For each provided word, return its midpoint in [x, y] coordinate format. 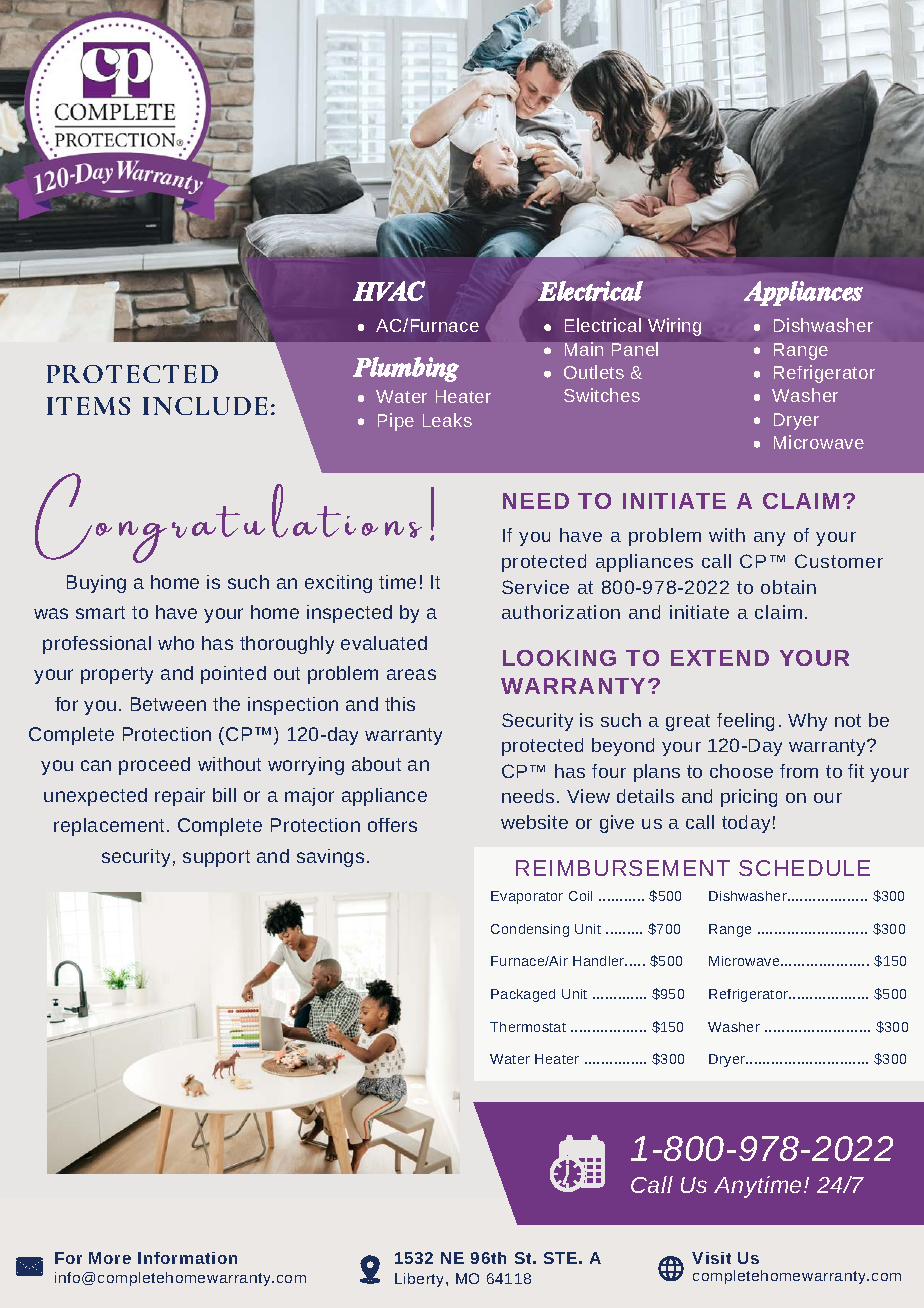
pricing [749, 798]
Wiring [674, 327]
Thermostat [528, 1027]
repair [180, 797]
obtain [788, 587]
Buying [96, 584]
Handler [600, 961]
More [110, 1258]
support [216, 858]
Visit [711, 1258]
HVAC [389, 291]
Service [535, 587]
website [534, 822]
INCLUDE [205, 406]
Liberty [421, 1280]
